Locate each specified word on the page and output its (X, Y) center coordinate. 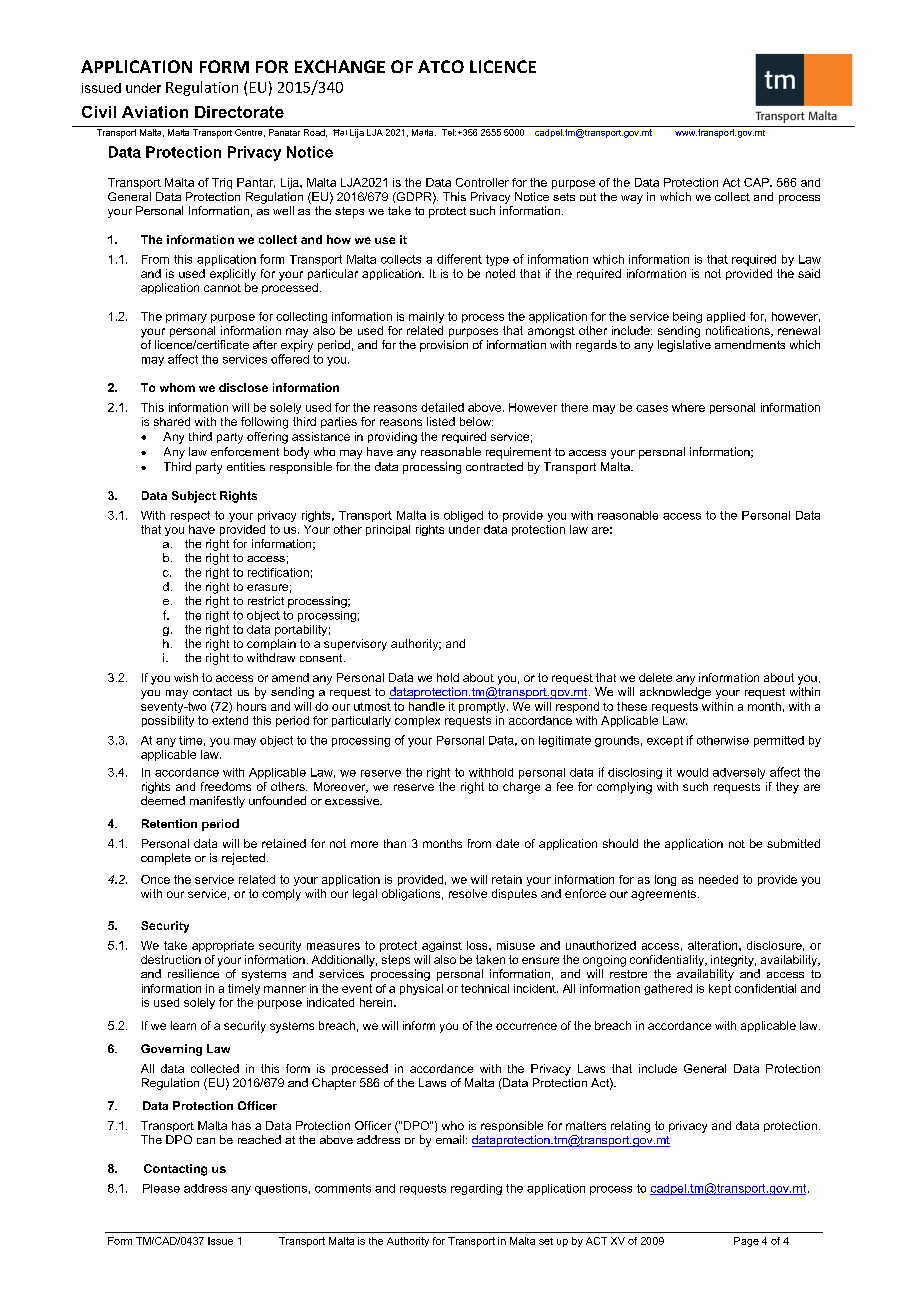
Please (161, 1188)
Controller (482, 182)
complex (417, 721)
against (442, 946)
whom (177, 387)
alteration (714, 945)
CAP (757, 182)
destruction (171, 959)
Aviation (155, 112)
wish (186, 677)
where (688, 407)
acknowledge (675, 693)
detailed (442, 407)
